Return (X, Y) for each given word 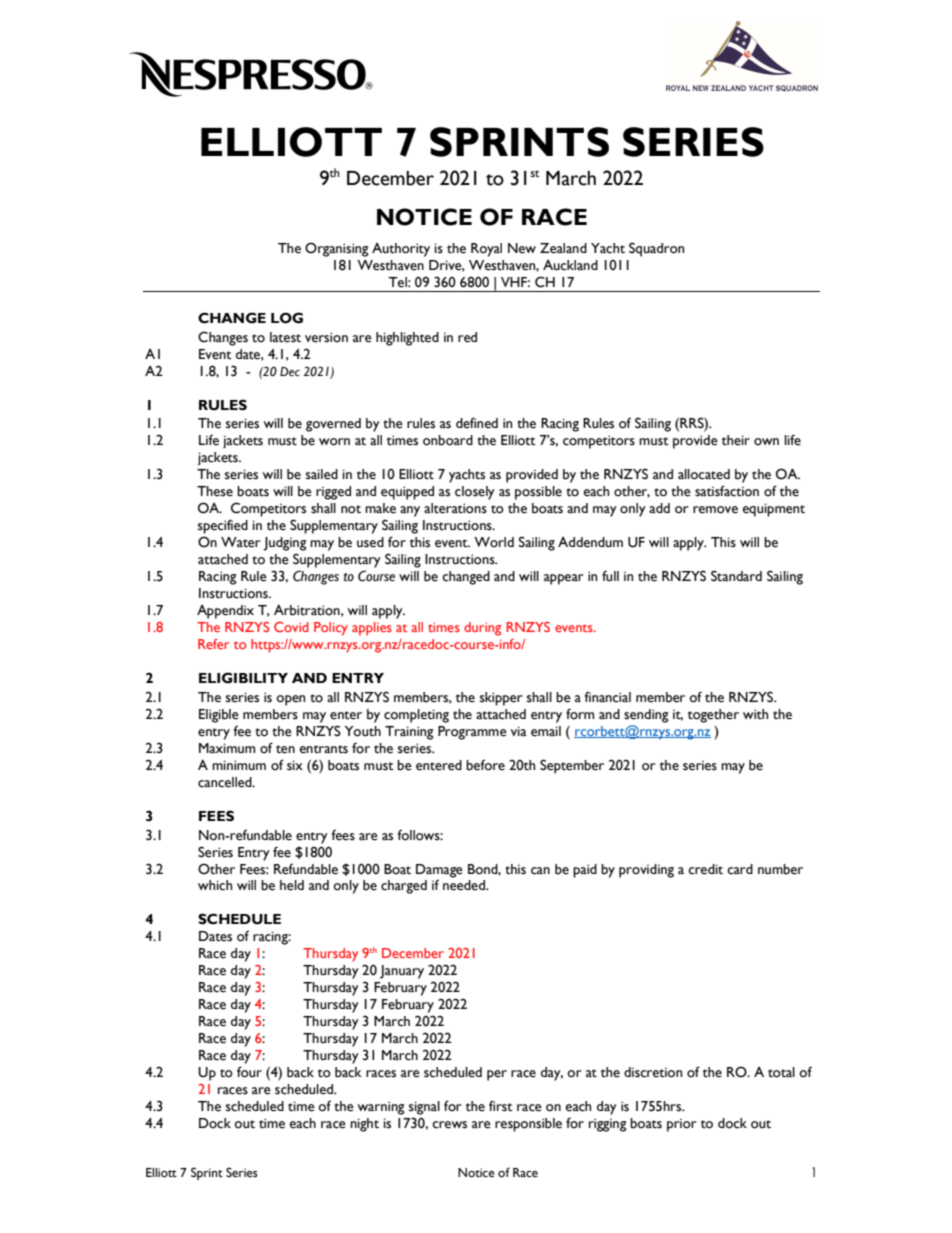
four (249, 1072)
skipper (501, 699)
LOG (287, 318)
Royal (486, 250)
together (713, 716)
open (290, 700)
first (501, 1106)
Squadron (656, 249)
